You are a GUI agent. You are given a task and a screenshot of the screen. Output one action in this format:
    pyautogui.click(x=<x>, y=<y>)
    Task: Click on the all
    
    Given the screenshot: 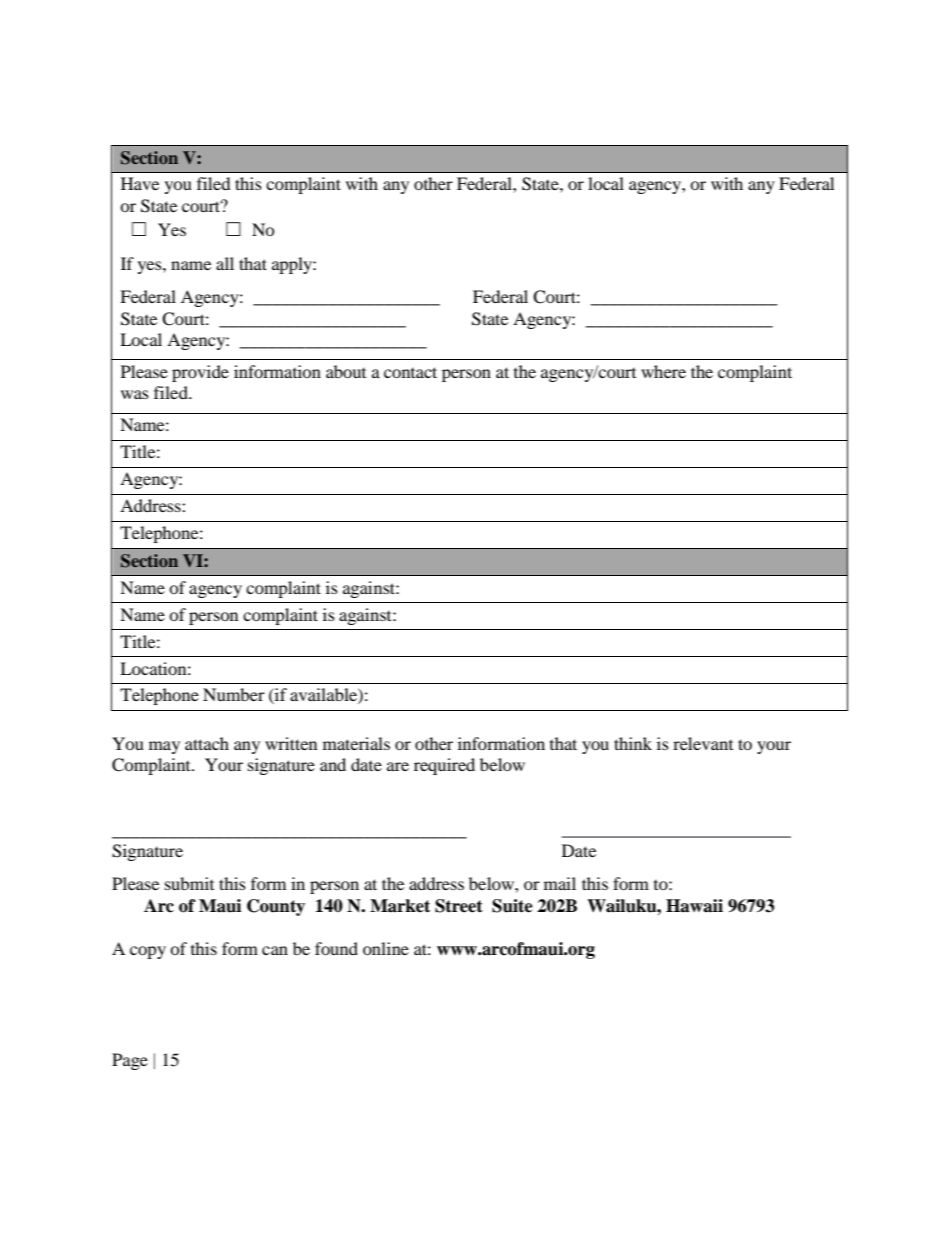 What is the action you would take?
    pyautogui.click(x=225, y=263)
